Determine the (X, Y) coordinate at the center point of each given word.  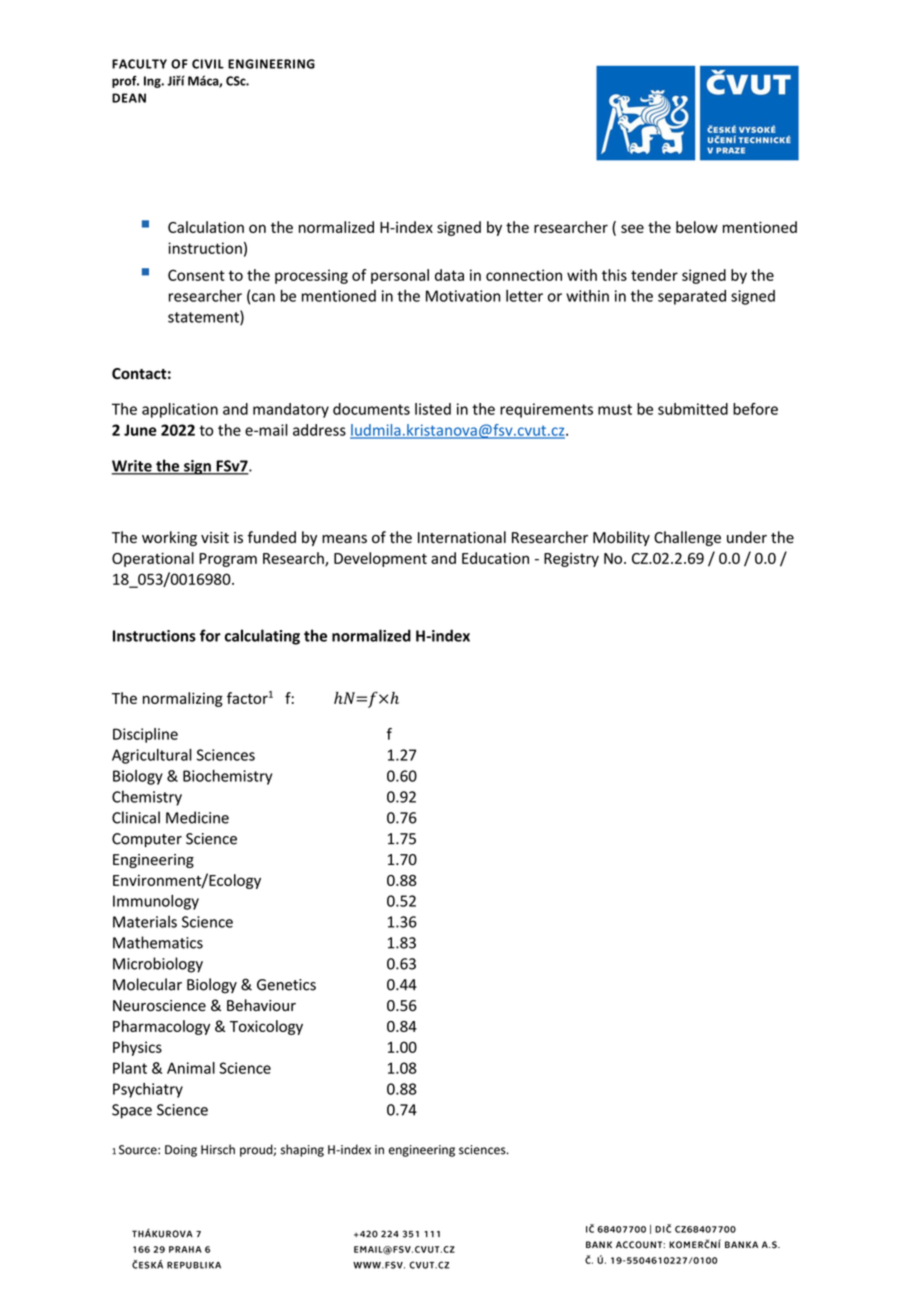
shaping (302, 1150)
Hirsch (218, 1149)
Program (228, 560)
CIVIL (208, 64)
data (449, 275)
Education (495, 558)
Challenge (687, 538)
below (697, 227)
